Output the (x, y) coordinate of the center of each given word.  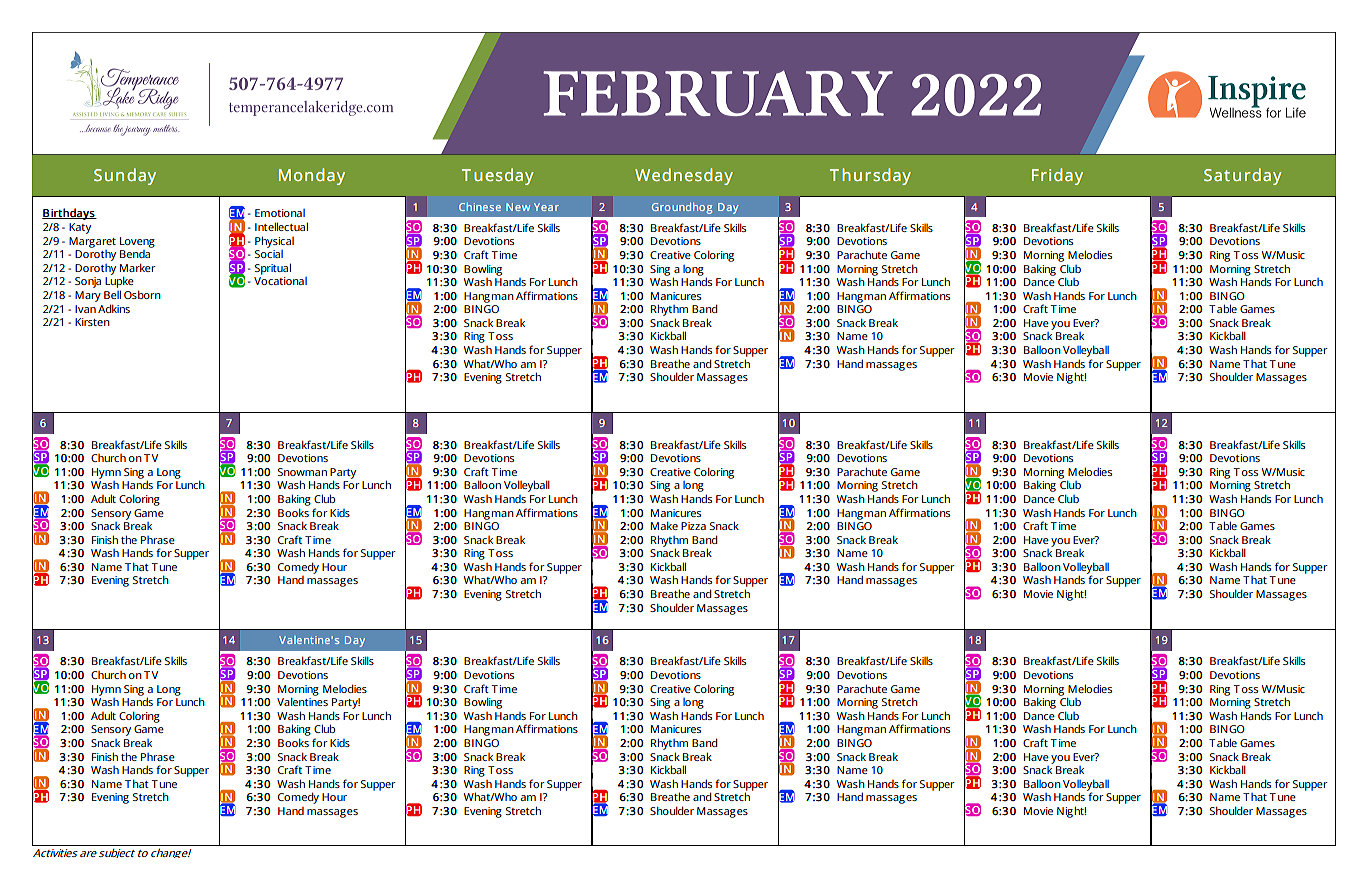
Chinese (480, 207)
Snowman (302, 472)
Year (546, 207)
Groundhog (682, 208)
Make (664, 525)
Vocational (280, 281)
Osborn (142, 294)
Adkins (114, 308)
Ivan (85, 309)
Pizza (693, 526)
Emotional (280, 213)
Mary (88, 296)
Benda (136, 252)
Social (269, 252)
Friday (1057, 176)
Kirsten (92, 322)
